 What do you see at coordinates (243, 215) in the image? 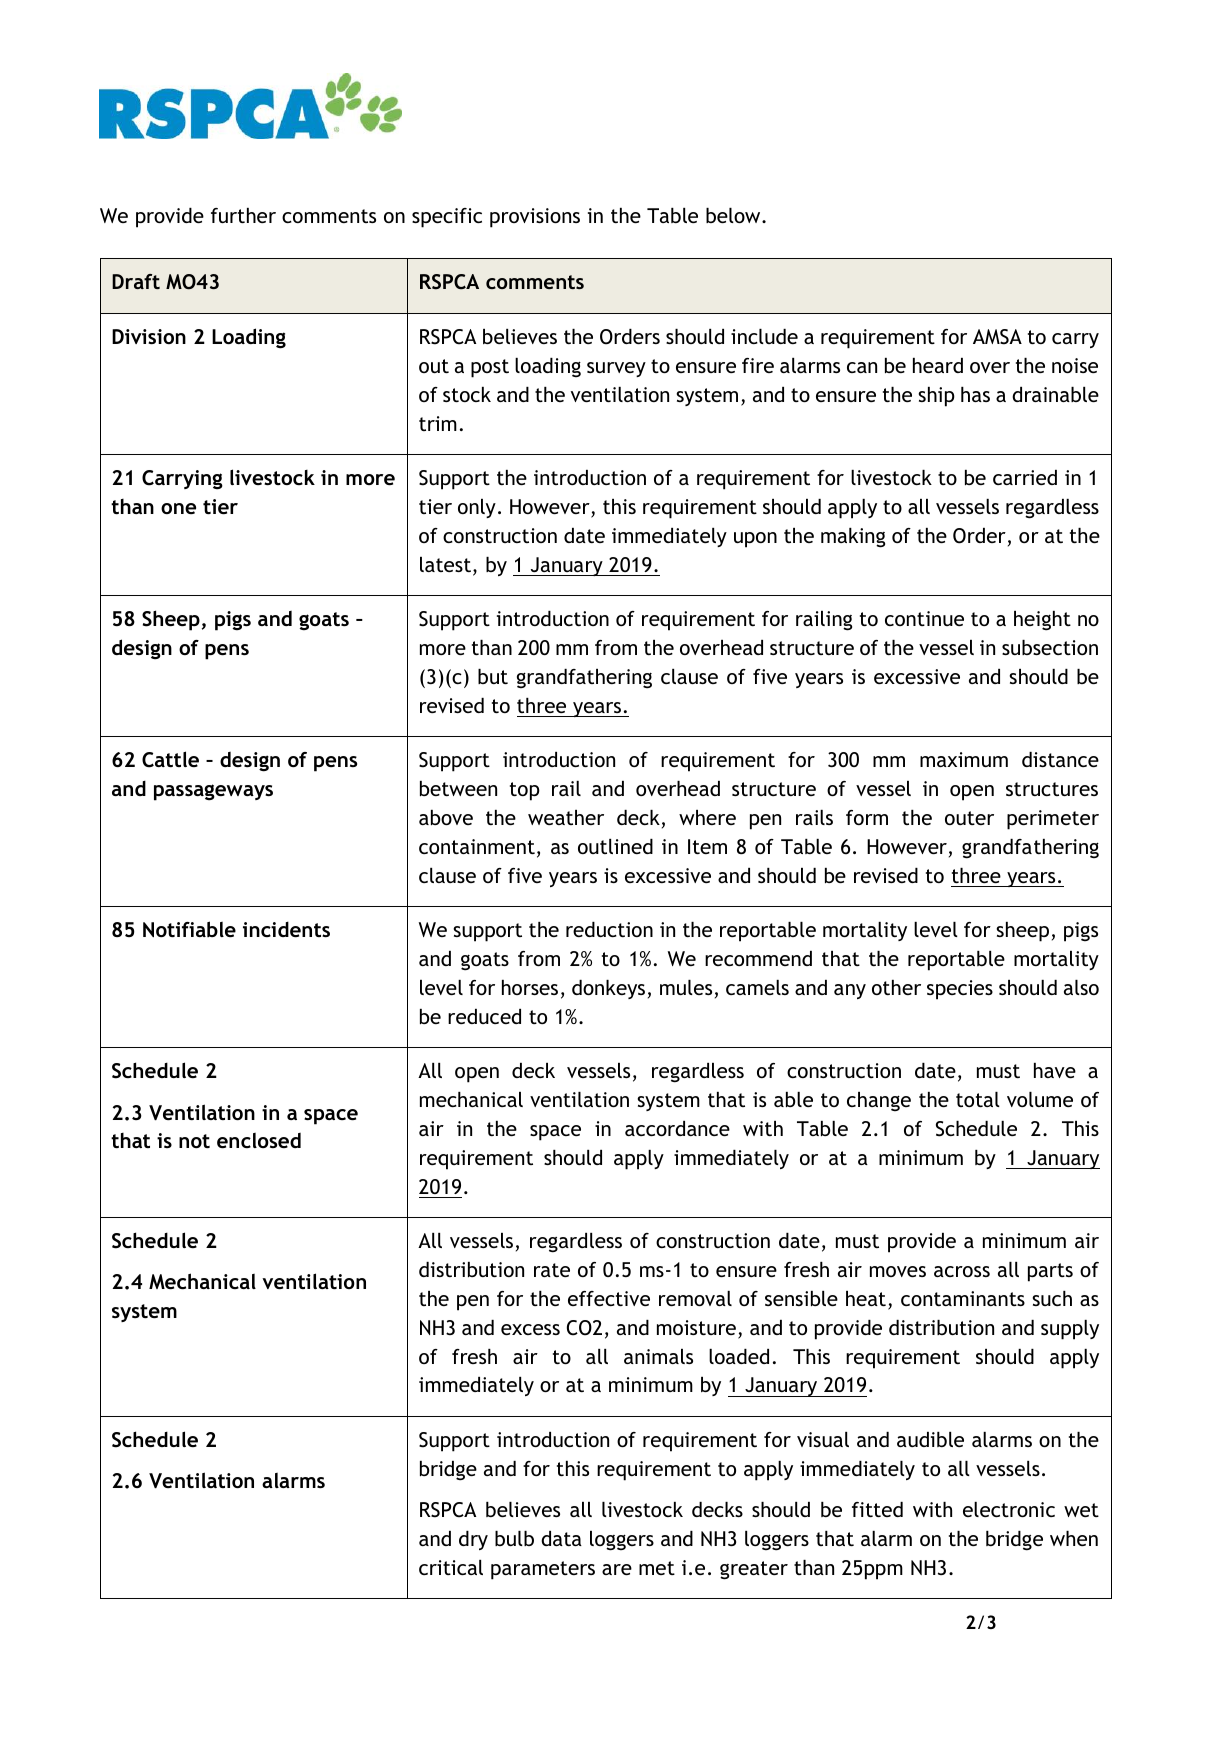
I see `further` at bounding box center [243, 215].
